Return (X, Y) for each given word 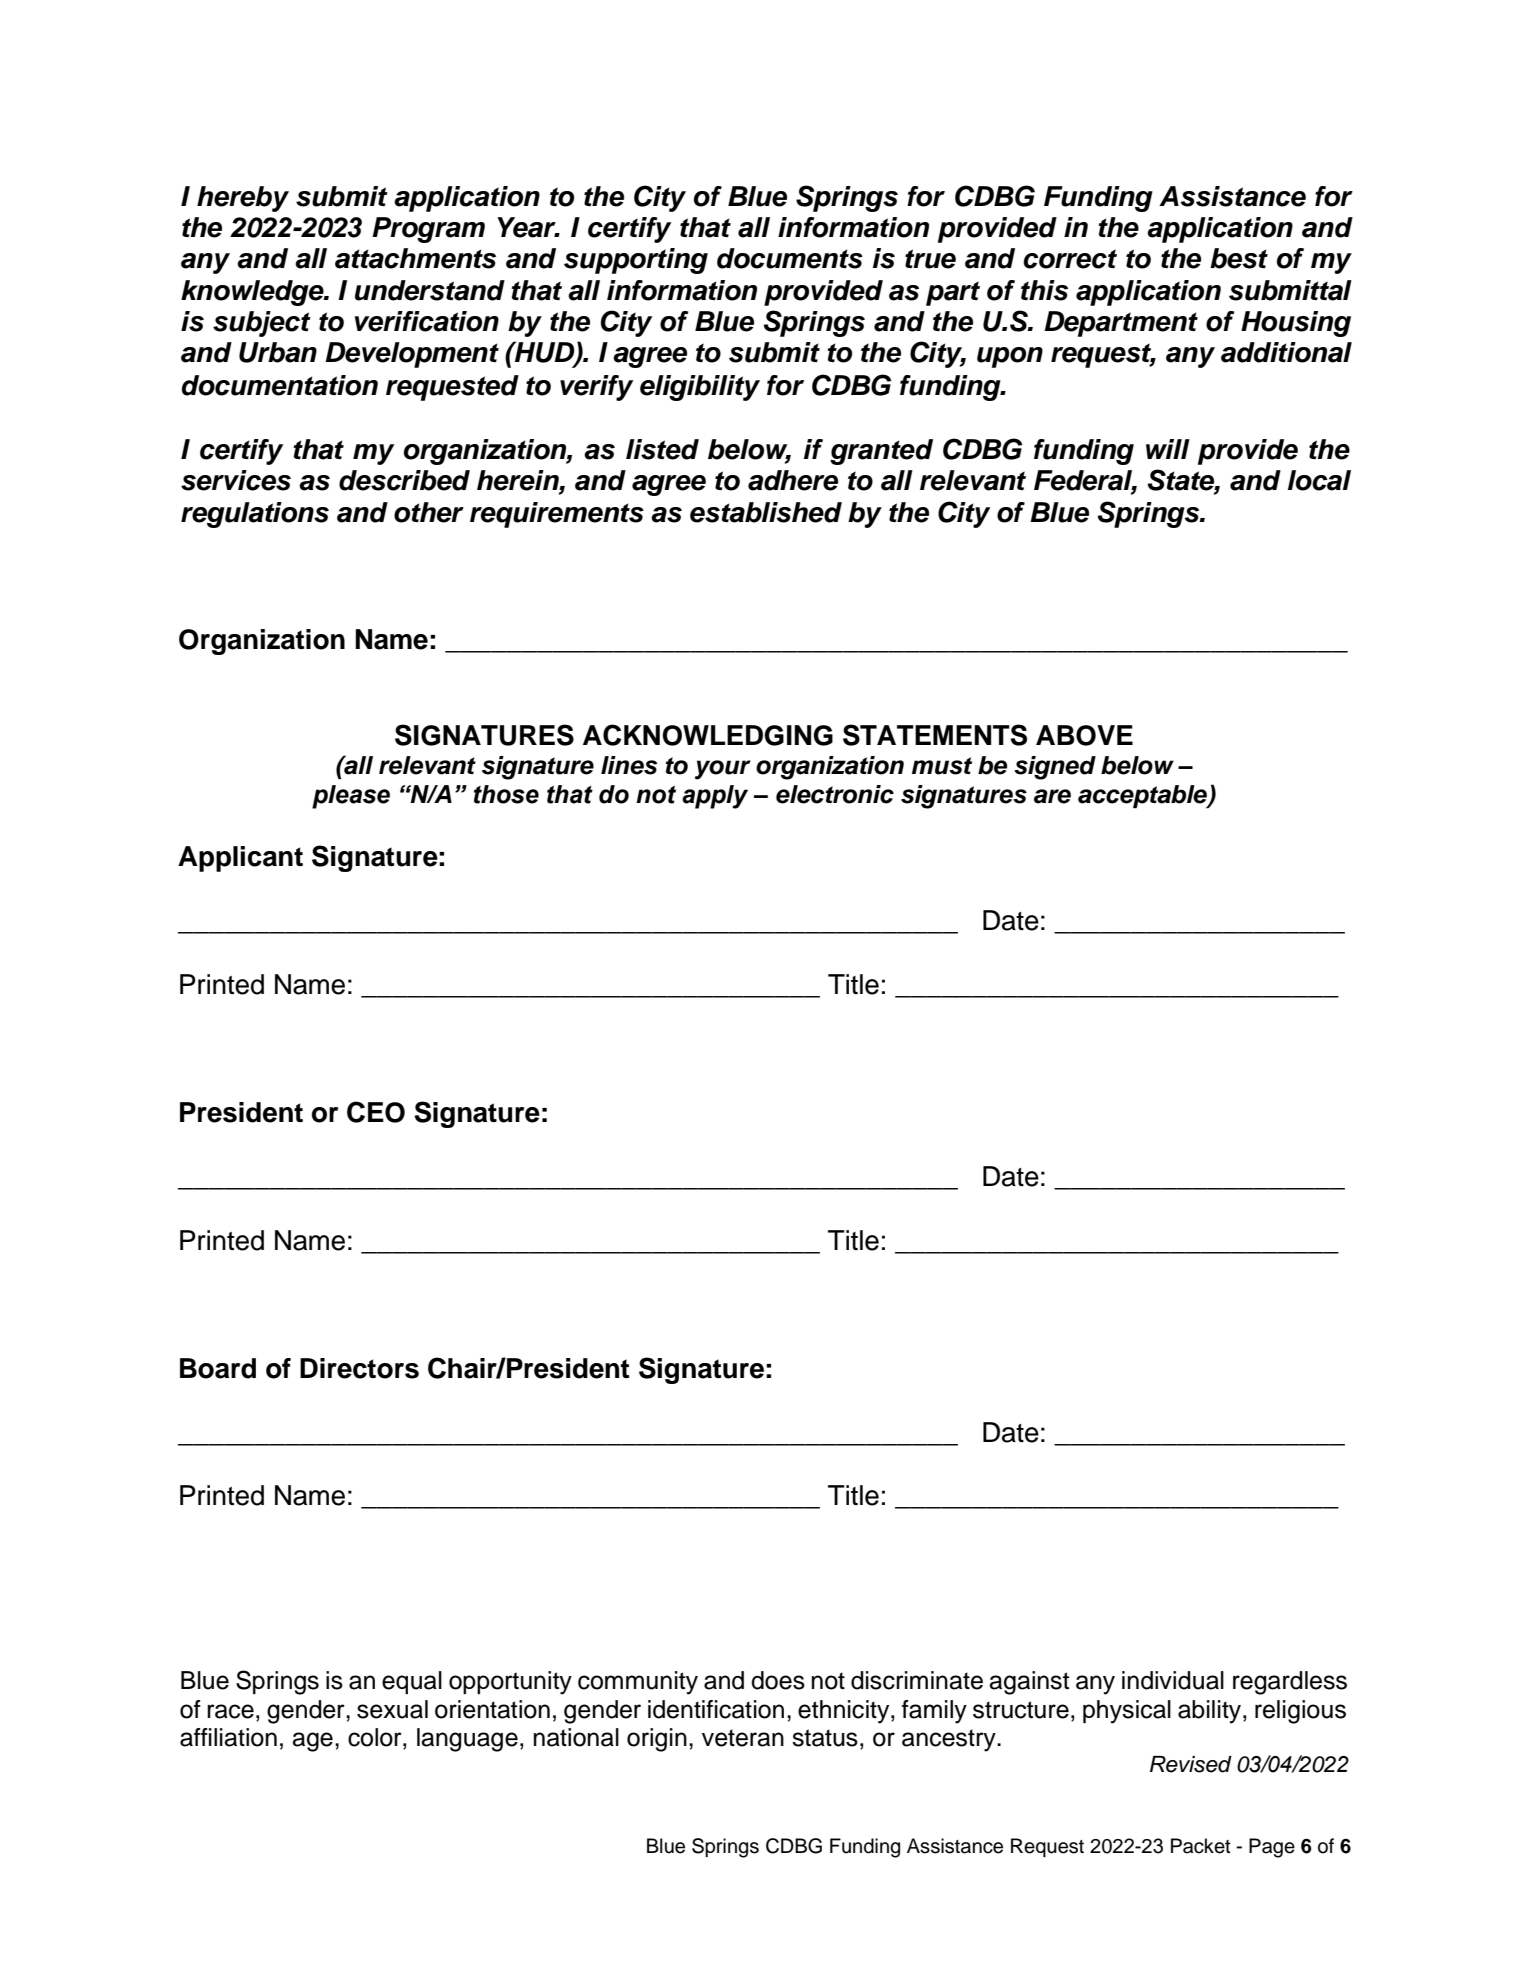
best (1239, 258)
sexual (392, 1709)
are (1052, 796)
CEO (376, 1112)
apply (715, 797)
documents (790, 258)
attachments (415, 258)
